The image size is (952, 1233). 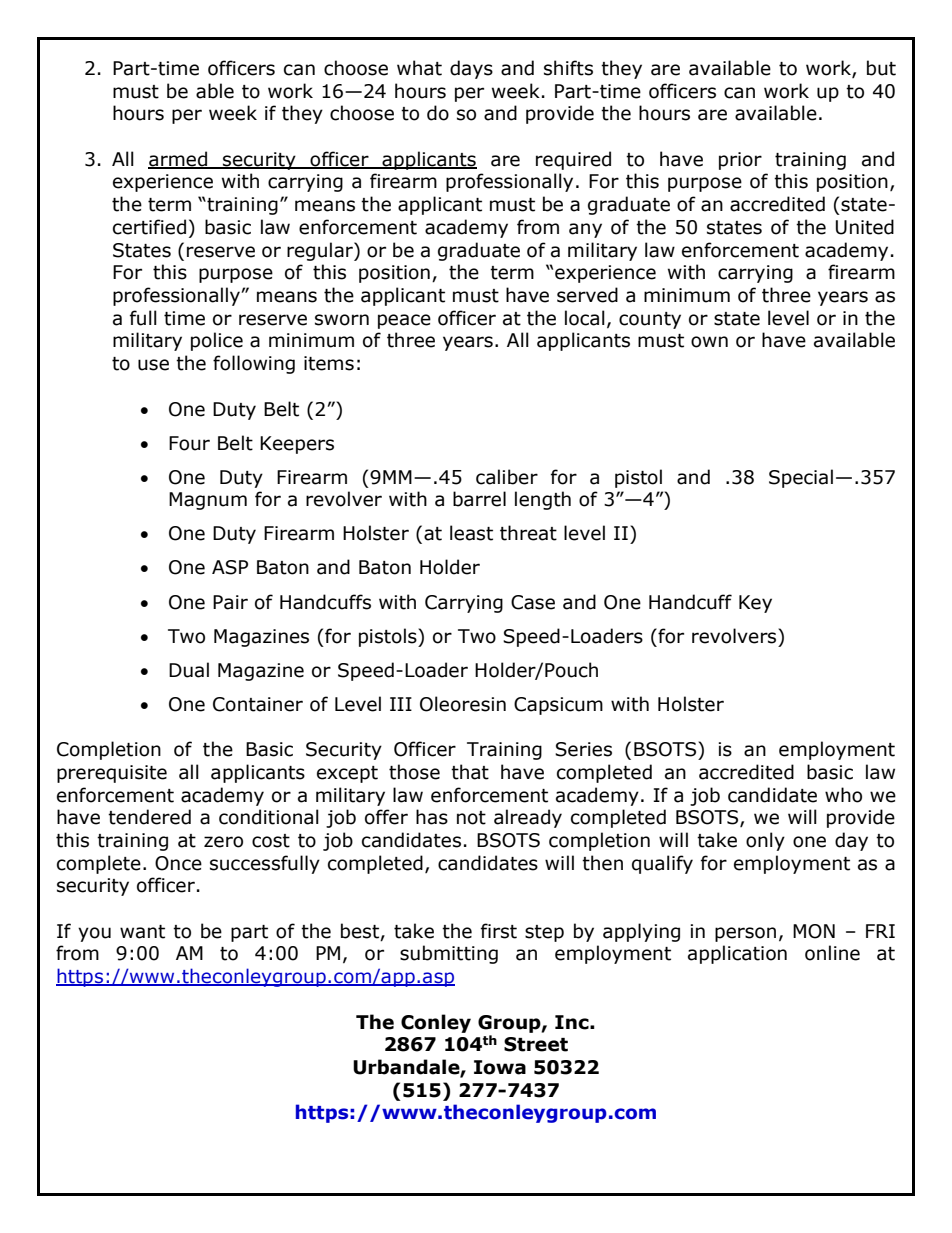 What do you see at coordinates (258, 704) in the image?
I see `Container` at bounding box center [258, 704].
